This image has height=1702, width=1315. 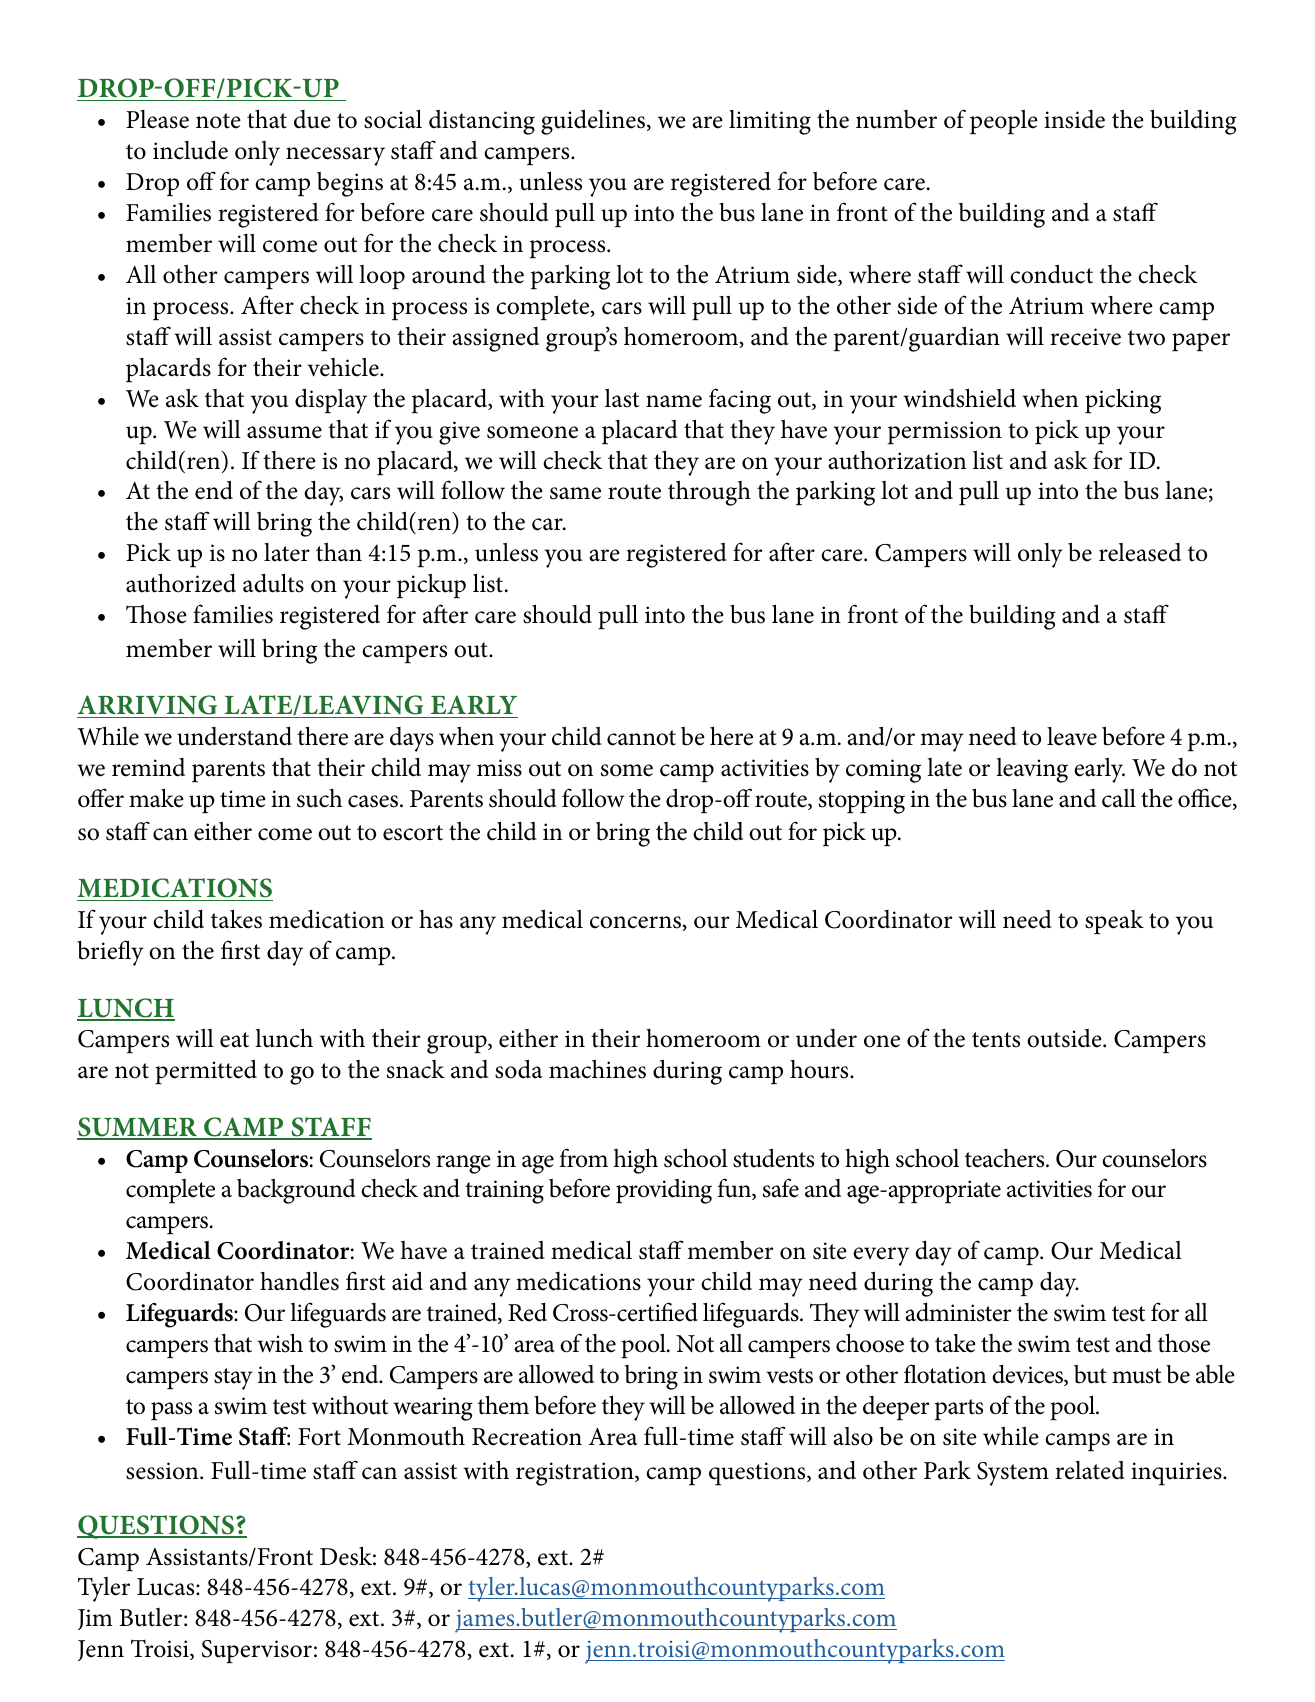 What do you see at coordinates (190, 150) in the image?
I see `include` at bounding box center [190, 150].
